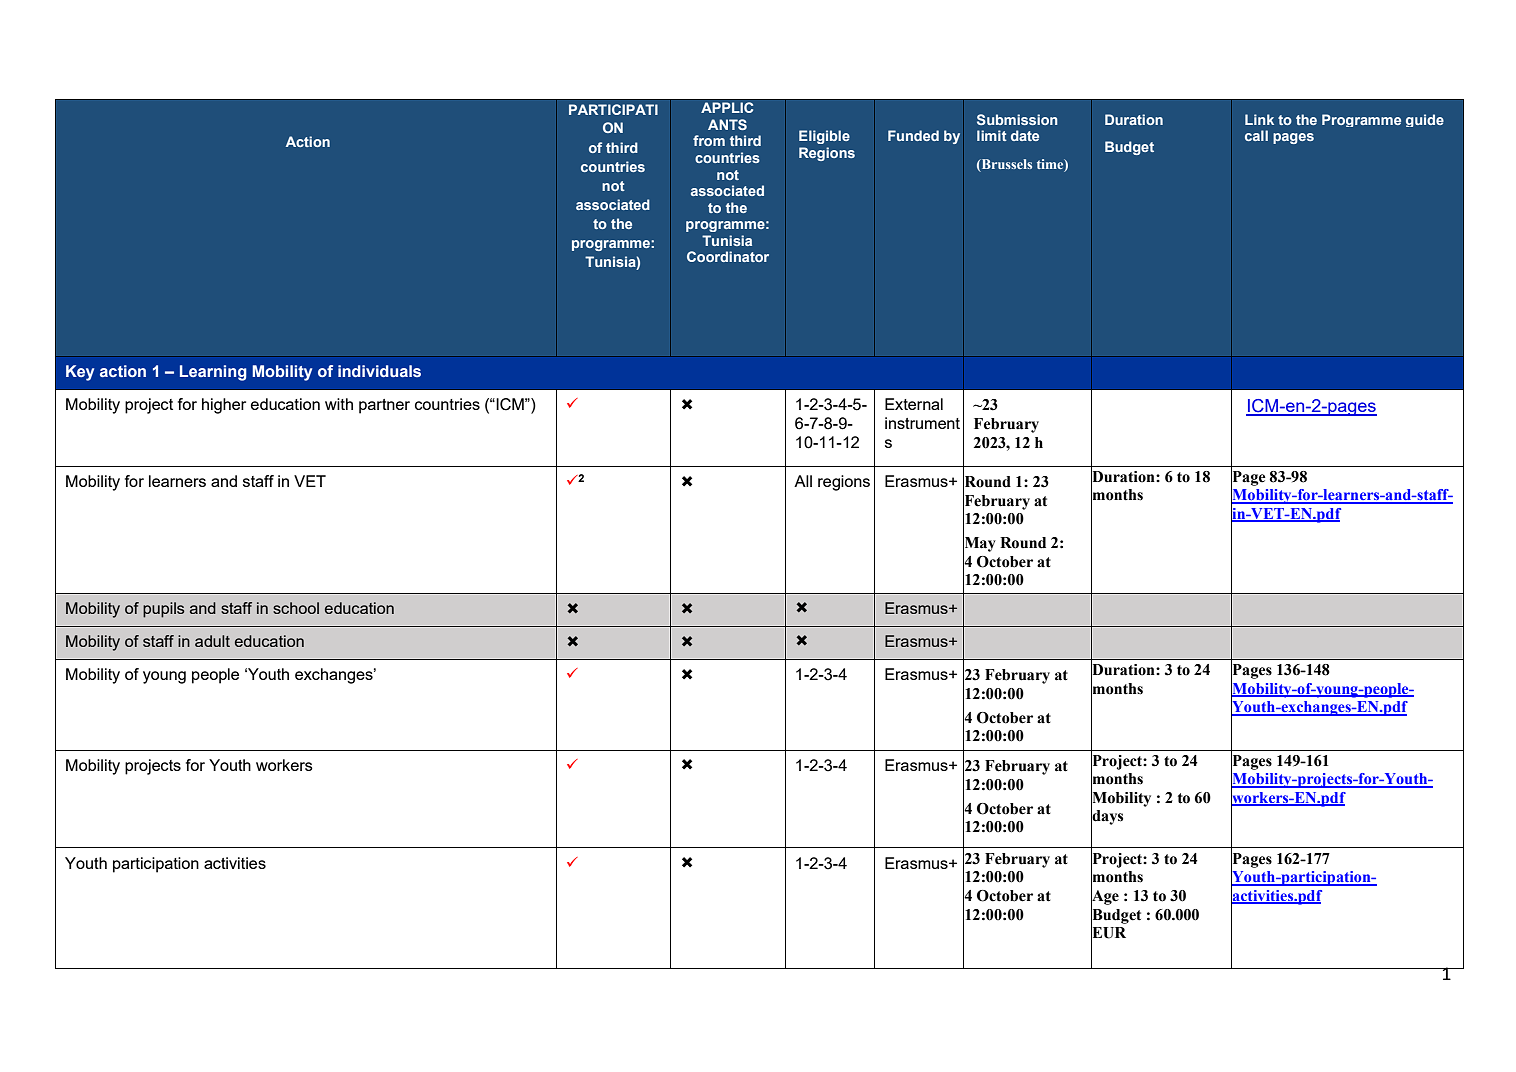 This screenshot has width=1516, height=1072. What do you see at coordinates (212, 641) in the screenshot?
I see `adult` at bounding box center [212, 641].
